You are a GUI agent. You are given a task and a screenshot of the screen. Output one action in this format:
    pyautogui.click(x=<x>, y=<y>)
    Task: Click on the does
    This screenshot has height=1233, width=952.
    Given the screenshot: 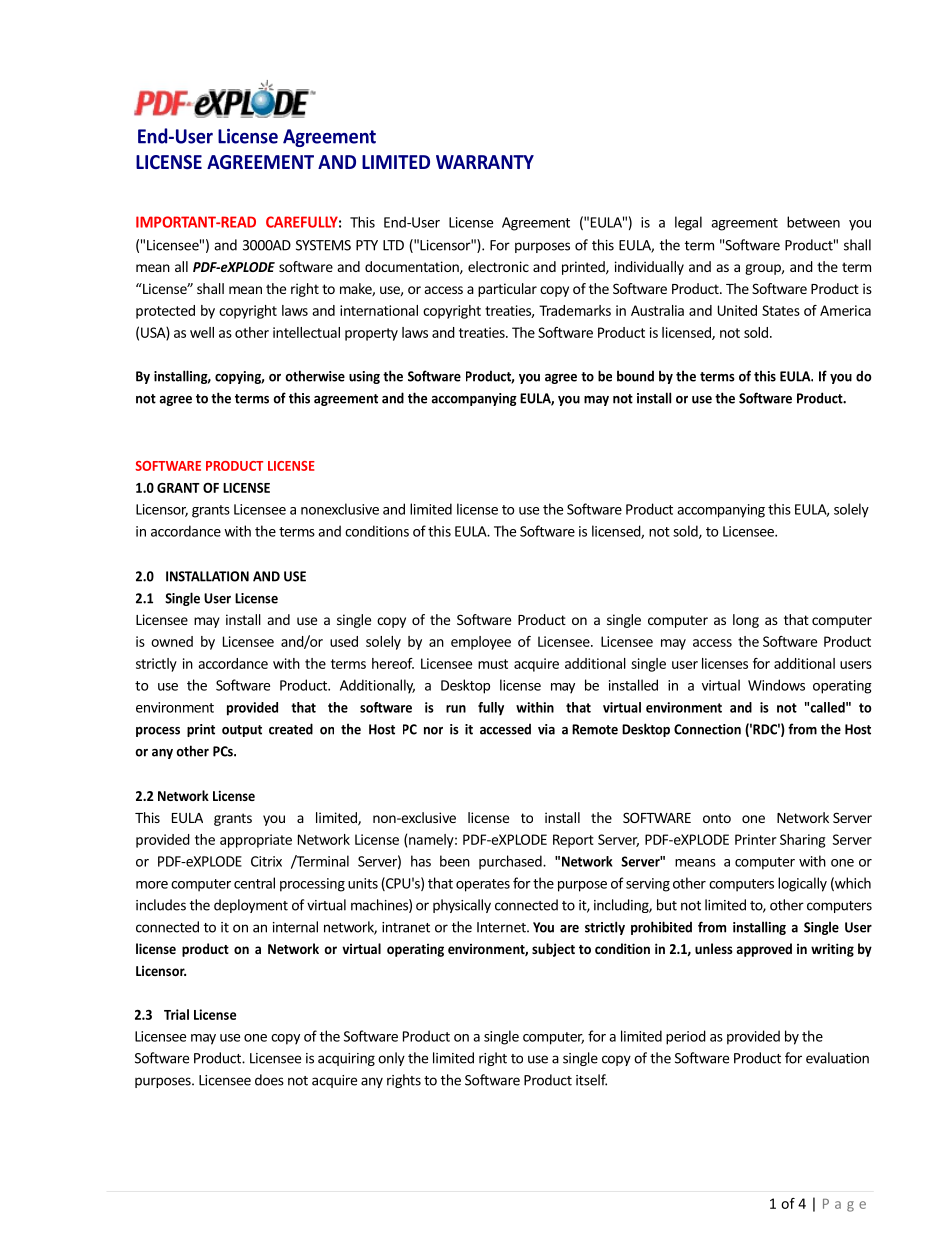 What is the action you would take?
    pyautogui.click(x=269, y=1080)
